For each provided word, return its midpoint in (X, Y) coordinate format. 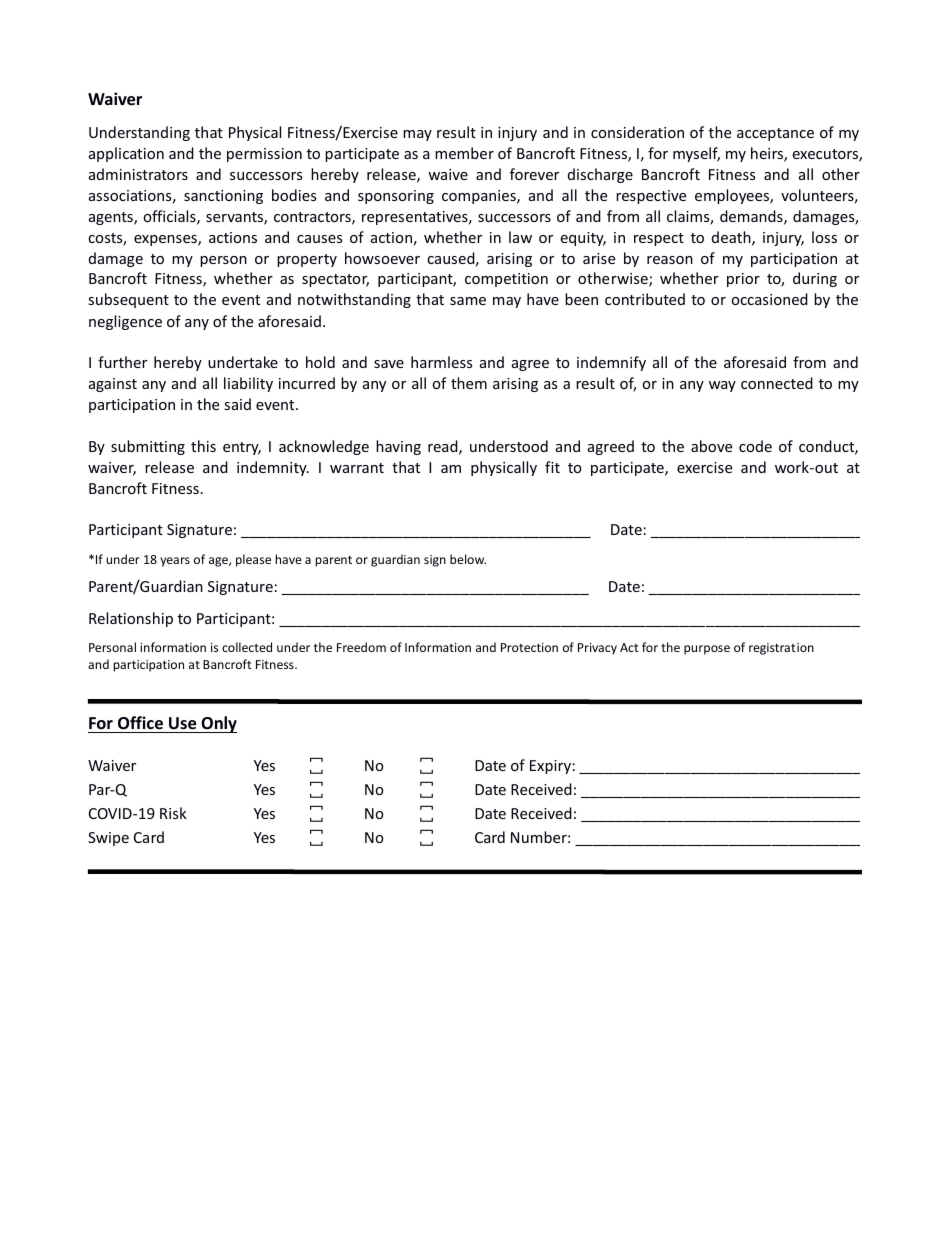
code (755, 446)
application (126, 154)
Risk (173, 813)
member (464, 153)
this (203, 446)
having (398, 447)
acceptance (775, 134)
